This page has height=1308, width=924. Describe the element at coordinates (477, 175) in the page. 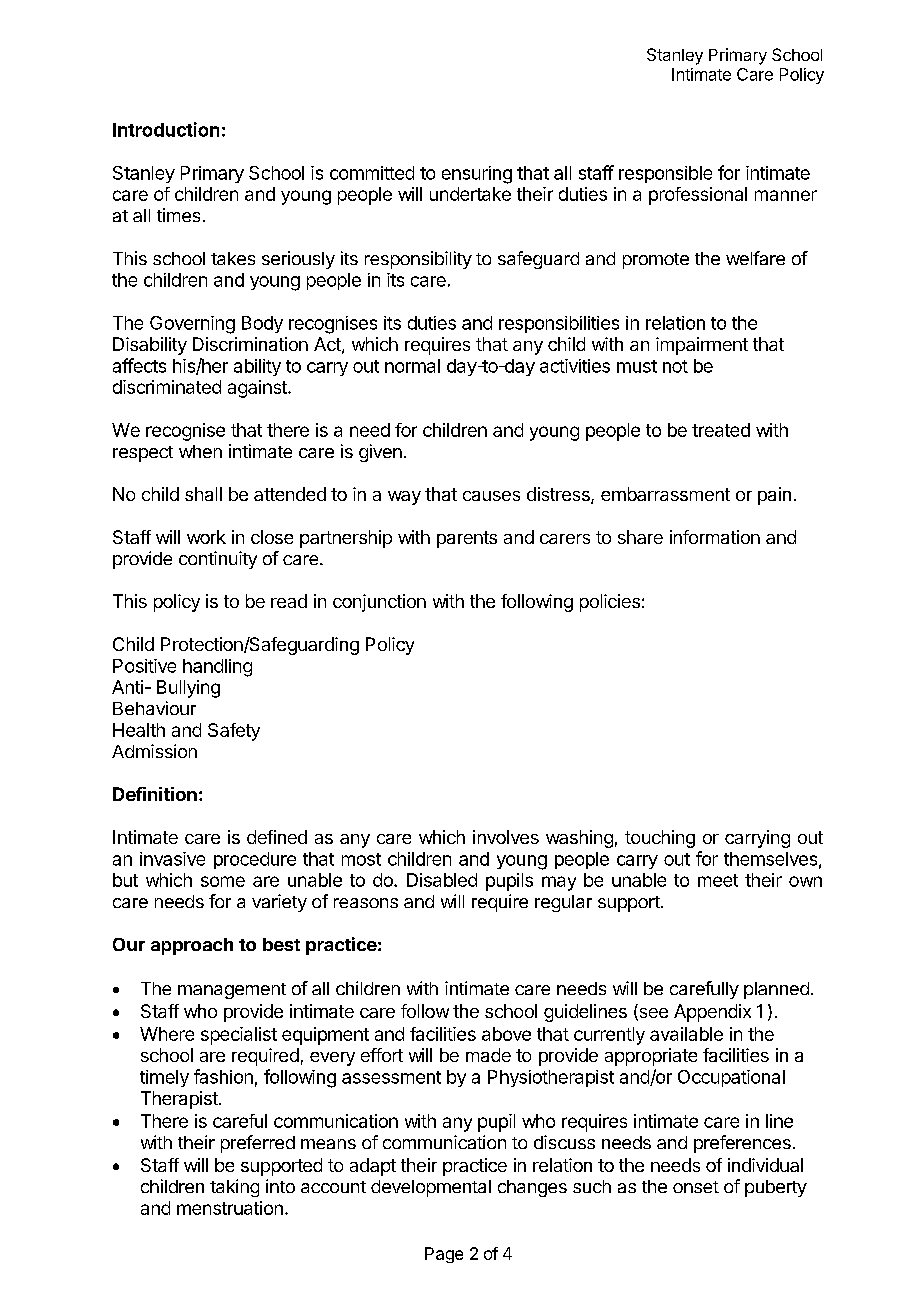

I see `ensuring` at that location.
